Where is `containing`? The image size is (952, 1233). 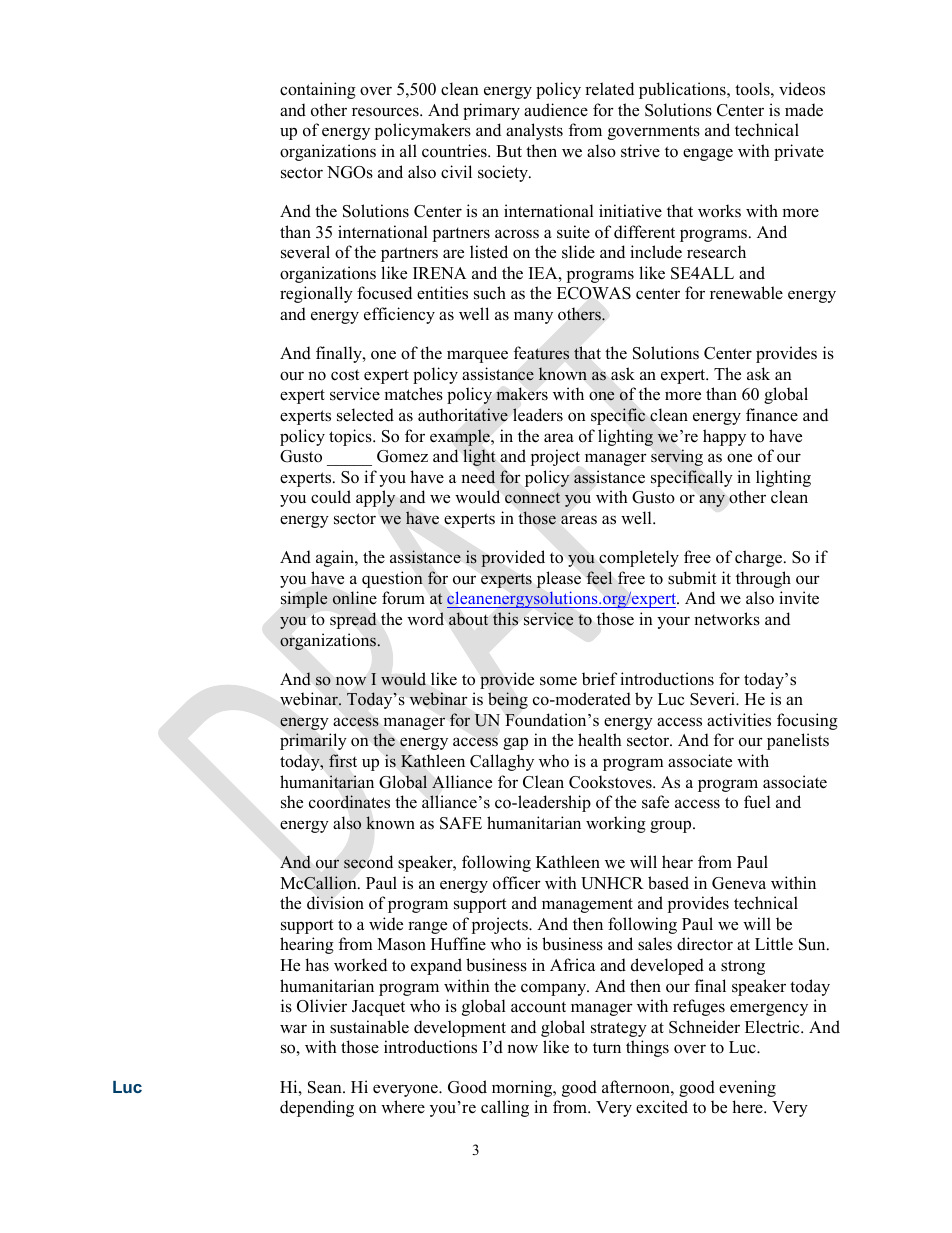 containing is located at coordinates (318, 90).
